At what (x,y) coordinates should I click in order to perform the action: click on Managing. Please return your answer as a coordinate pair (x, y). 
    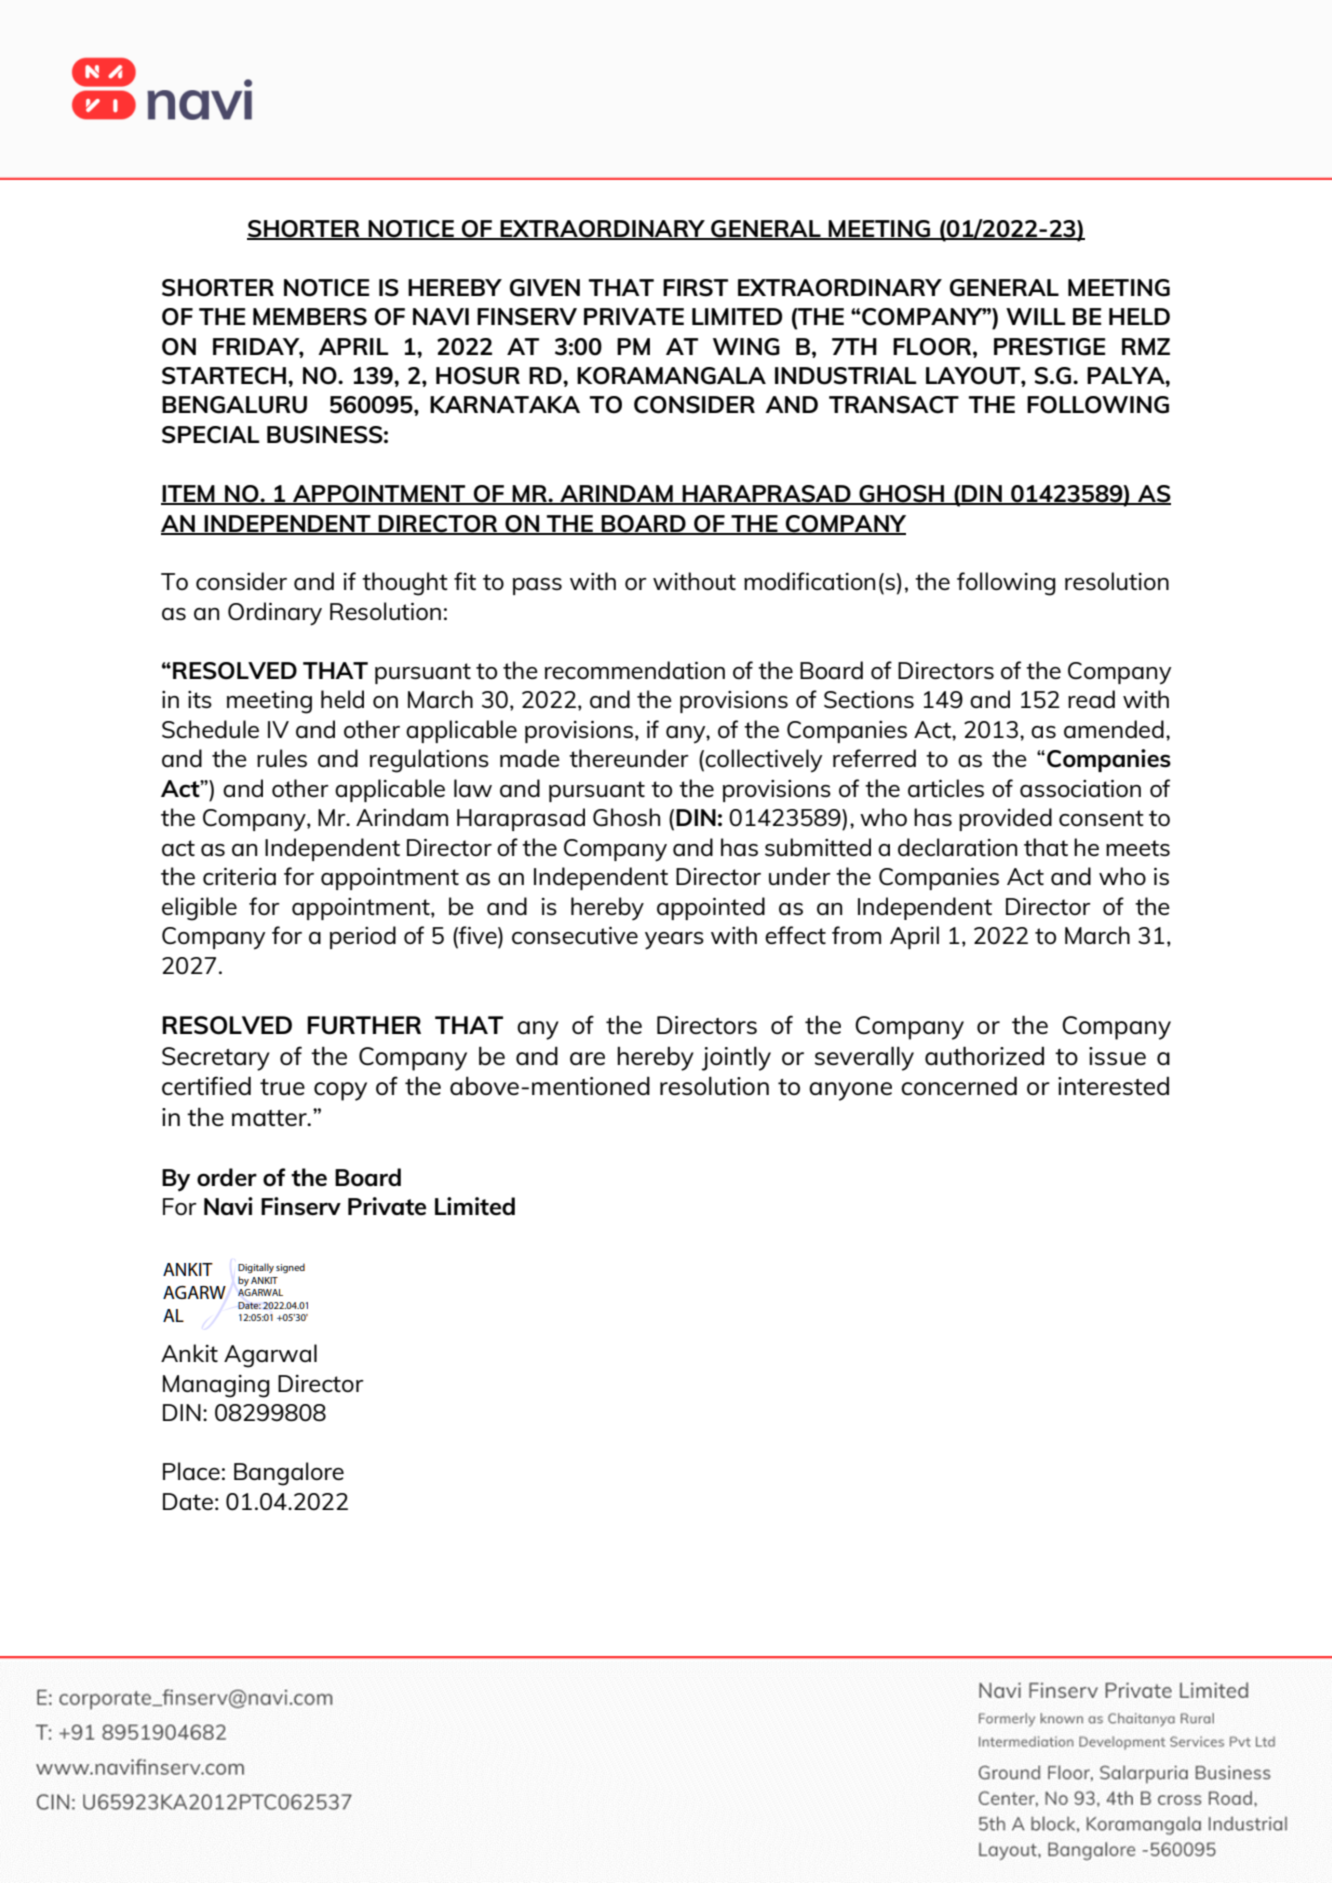
    Looking at the image, I should click on (216, 1386).
